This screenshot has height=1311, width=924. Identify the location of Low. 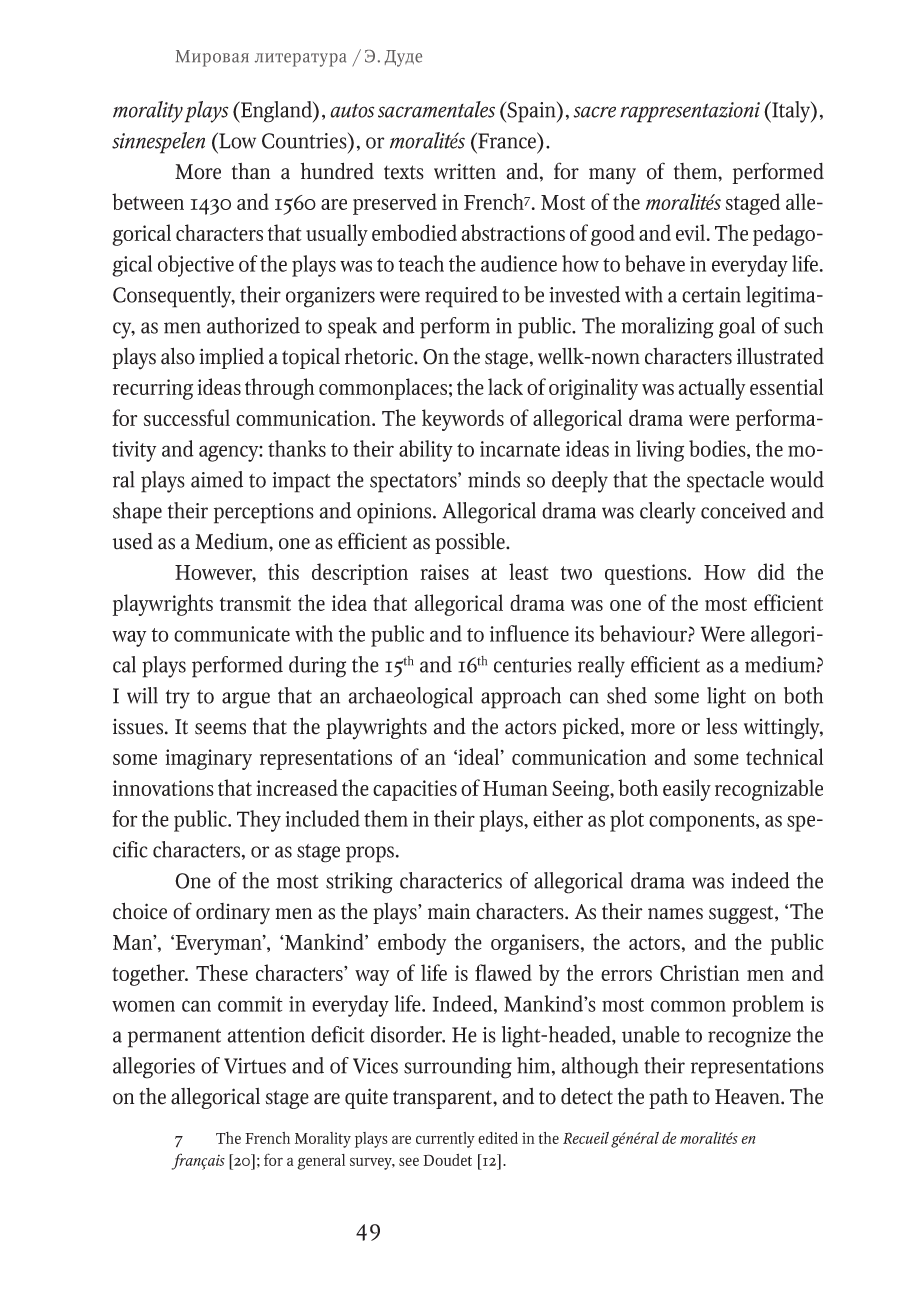
(236, 140).
